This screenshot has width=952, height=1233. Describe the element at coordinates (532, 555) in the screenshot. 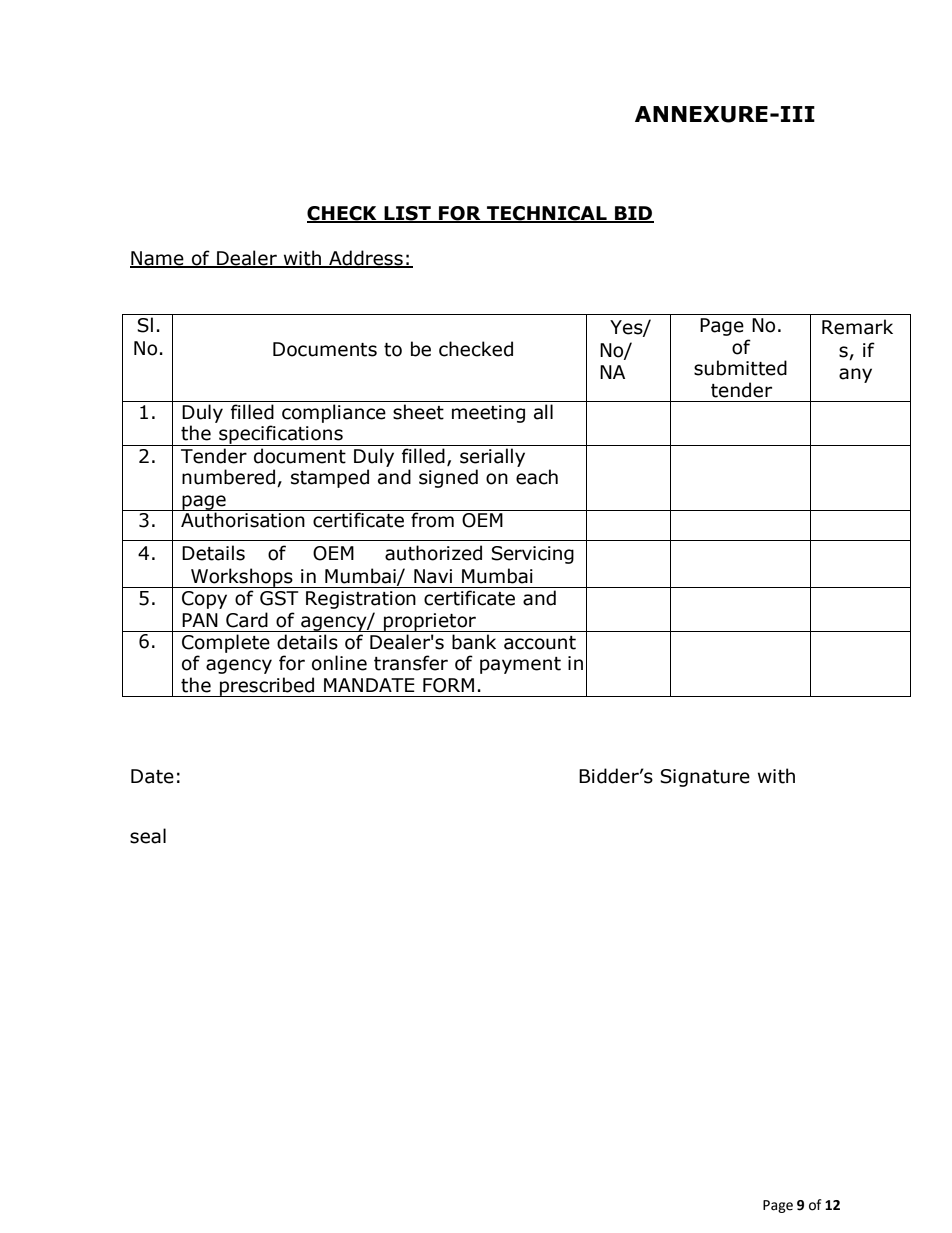

I see `Servicing` at that location.
